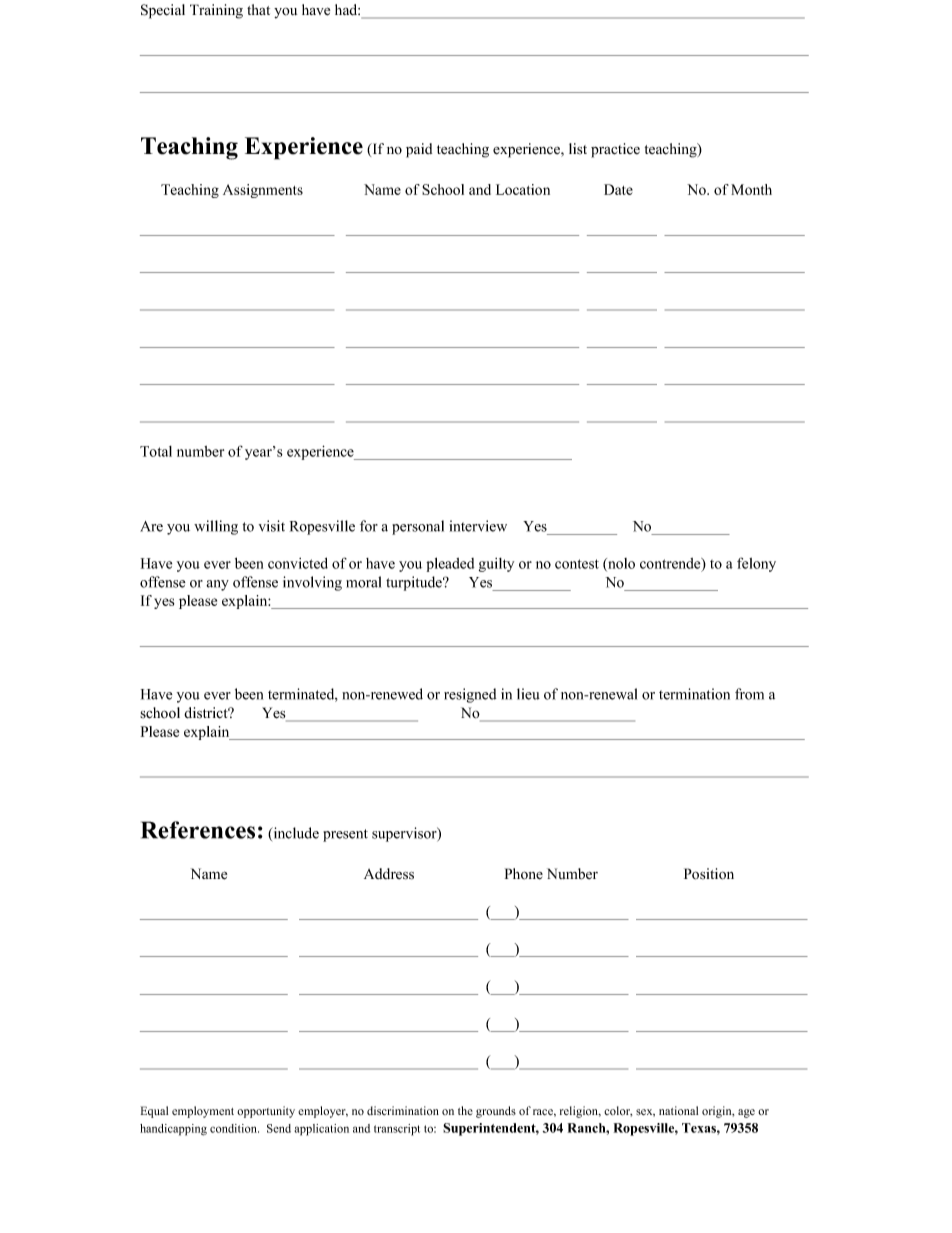 The width and height of the image is (952, 1233). I want to click on Training, so click(216, 11).
